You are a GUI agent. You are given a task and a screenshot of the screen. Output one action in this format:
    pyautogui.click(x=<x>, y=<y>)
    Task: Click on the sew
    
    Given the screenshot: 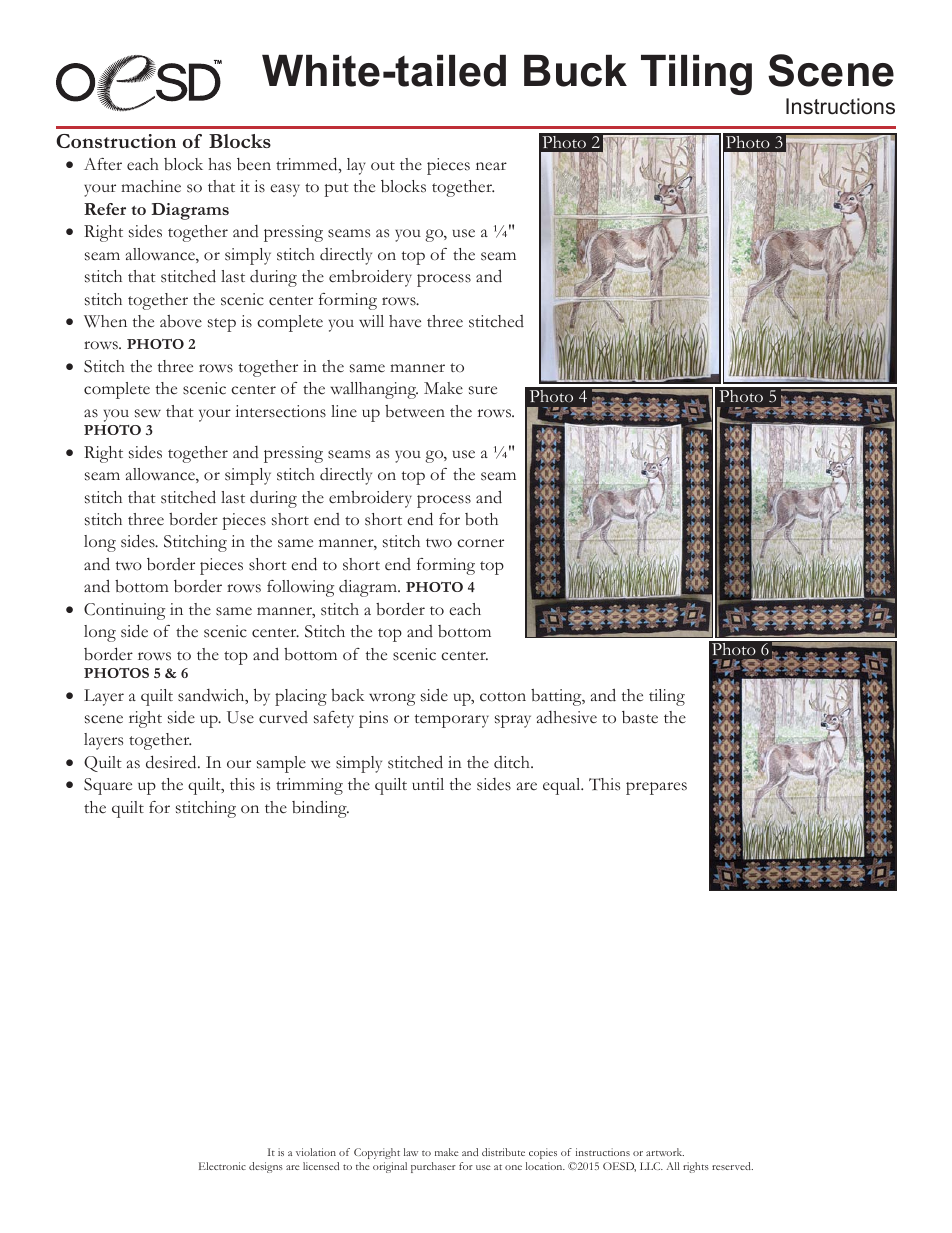 What is the action you would take?
    pyautogui.click(x=148, y=413)
